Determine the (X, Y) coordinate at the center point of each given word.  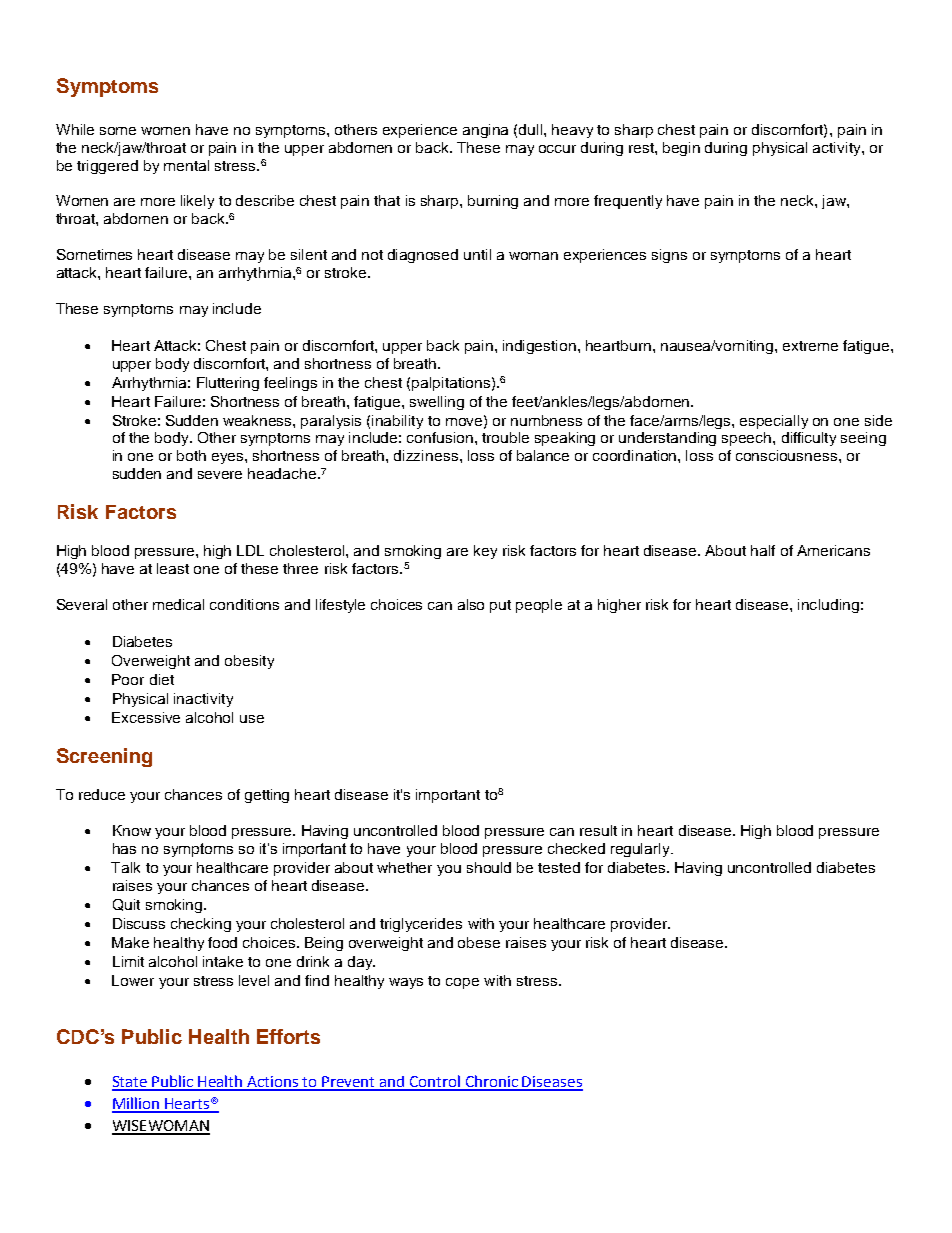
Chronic (492, 1082)
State (131, 1083)
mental (186, 165)
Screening (104, 757)
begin (681, 149)
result (598, 830)
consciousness (786, 455)
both (191, 455)
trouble (505, 437)
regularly (642, 850)
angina (485, 131)
